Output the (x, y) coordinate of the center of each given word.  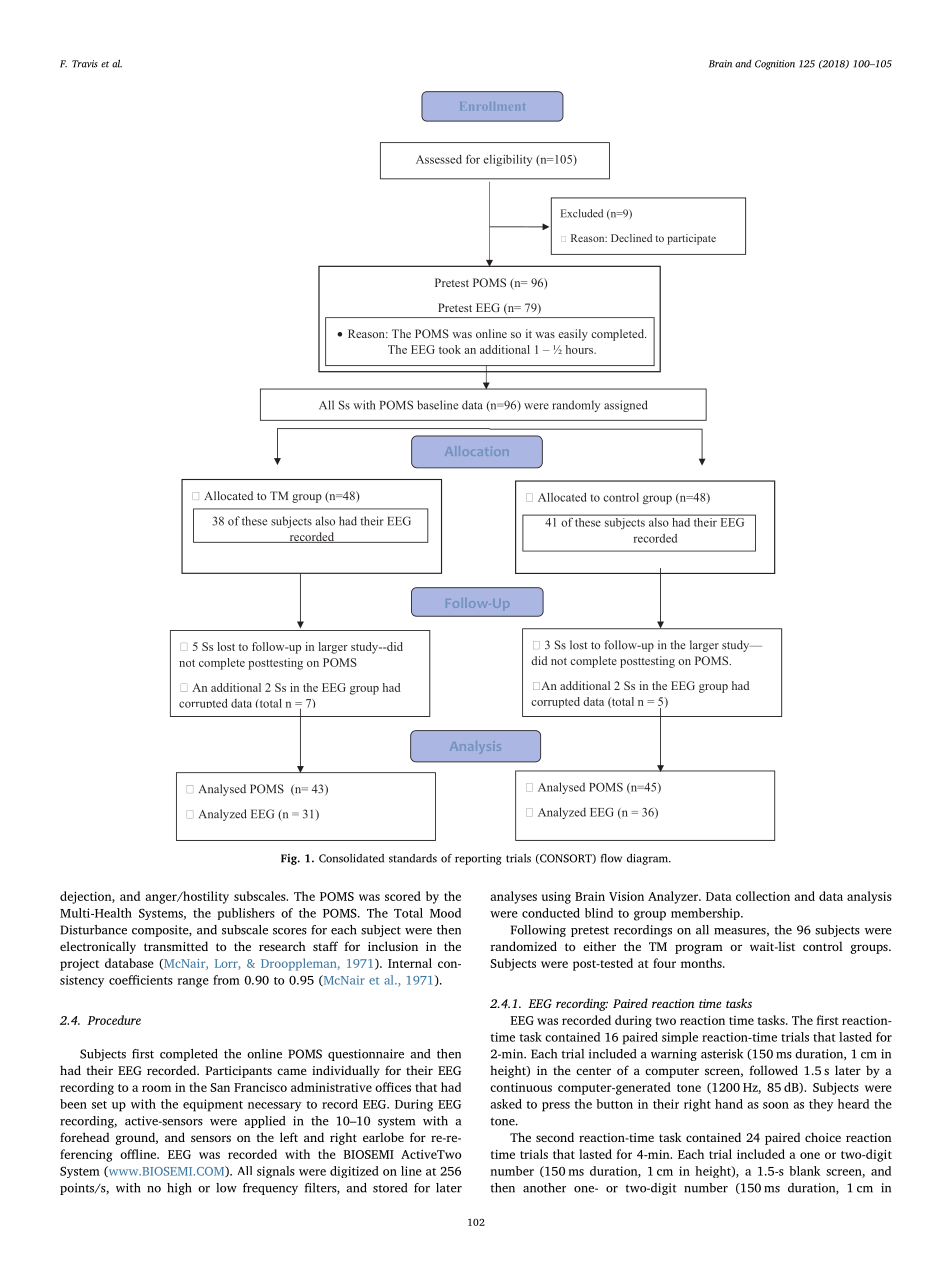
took (450, 349)
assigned (626, 406)
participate (691, 239)
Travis (85, 64)
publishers (246, 914)
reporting (478, 859)
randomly (576, 406)
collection (763, 896)
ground (136, 1138)
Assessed (439, 159)
